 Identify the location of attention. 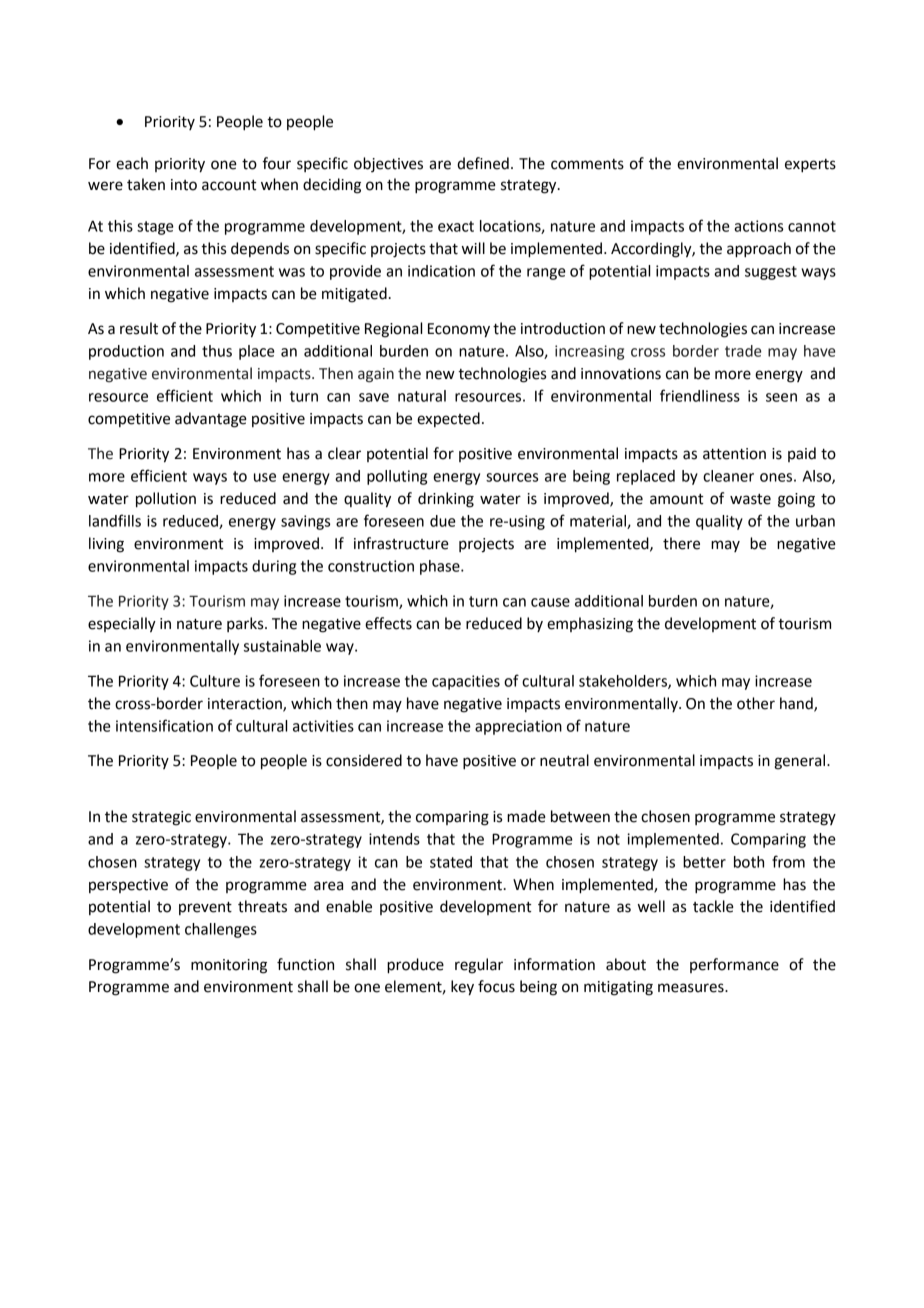
(734, 454).
